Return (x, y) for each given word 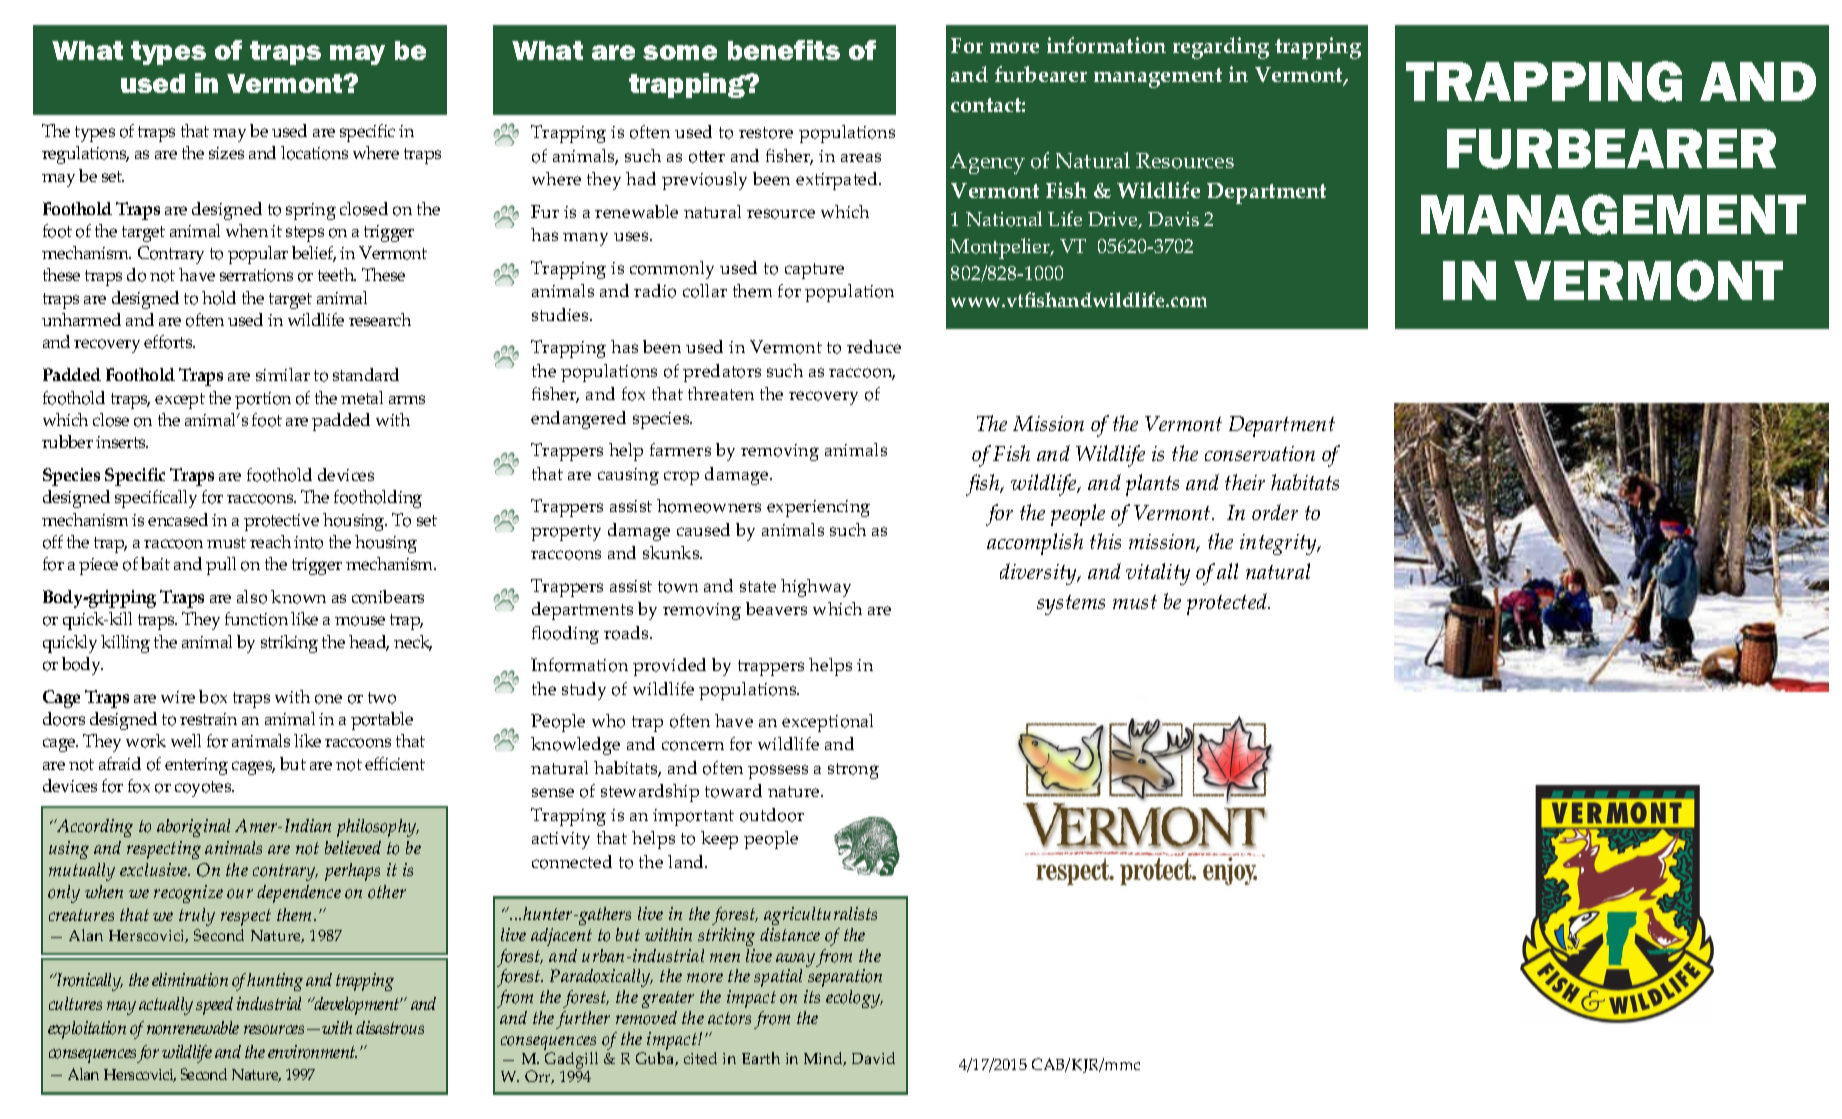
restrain (208, 719)
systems (1071, 605)
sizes (226, 153)
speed (214, 1006)
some (680, 52)
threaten (721, 393)
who (608, 721)
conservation (1260, 453)
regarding (1221, 48)
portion (263, 400)
